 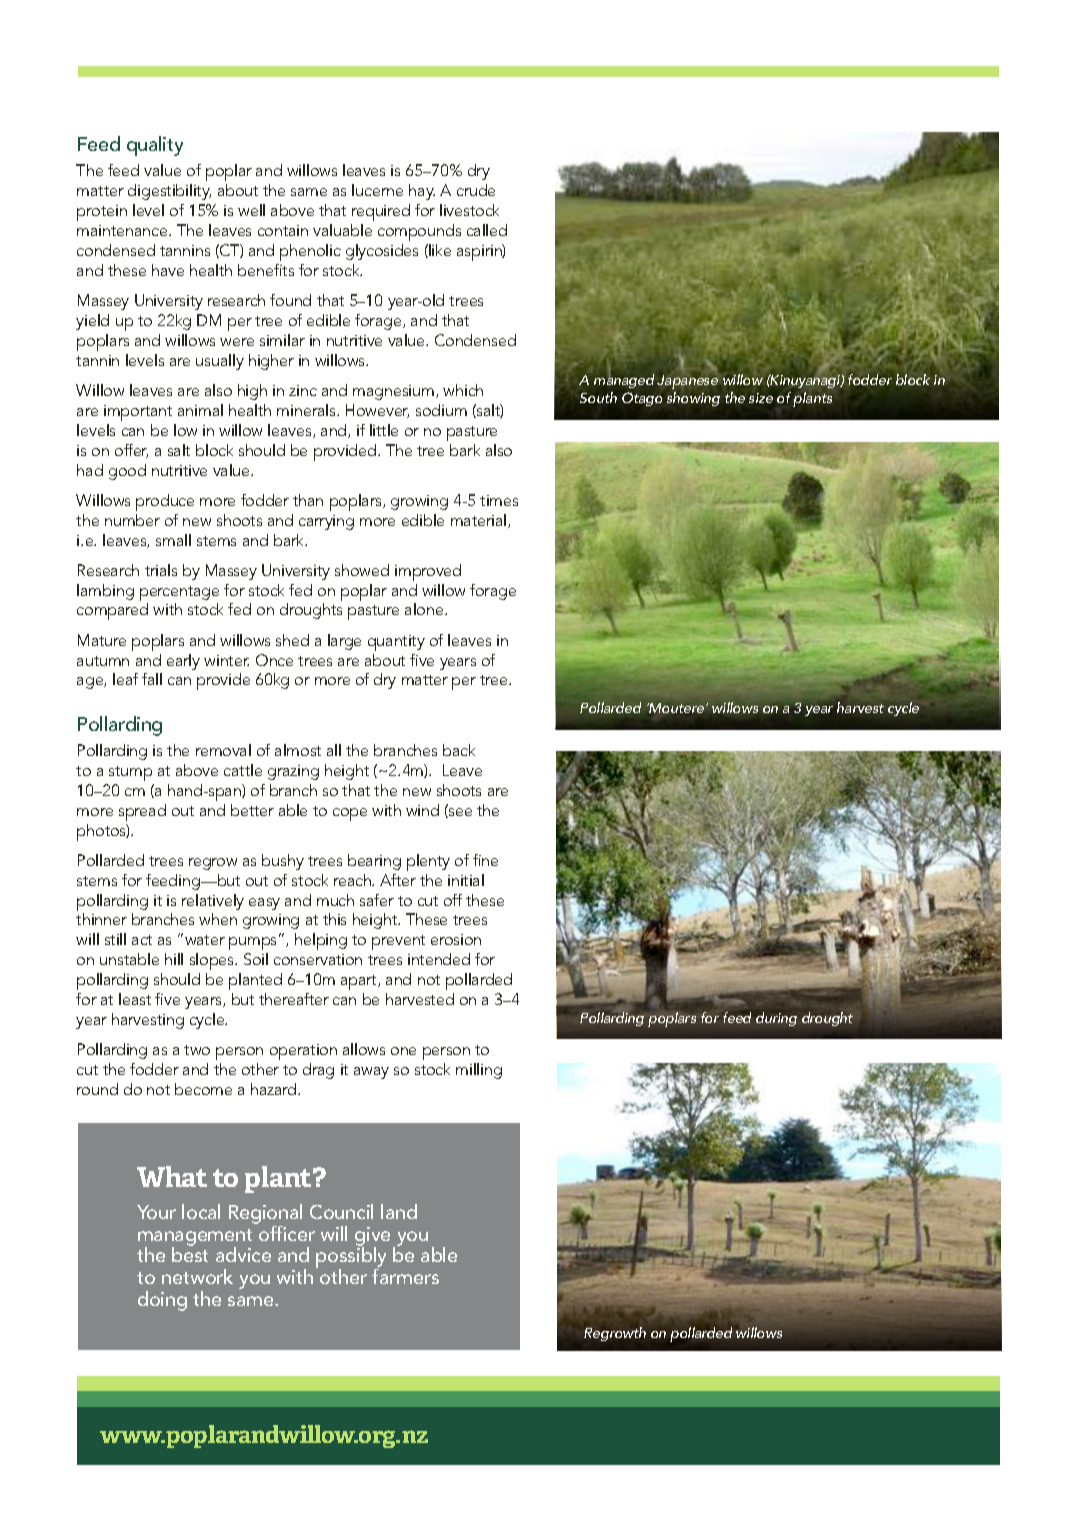 I want to click on fall, so click(x=152, y=679).
